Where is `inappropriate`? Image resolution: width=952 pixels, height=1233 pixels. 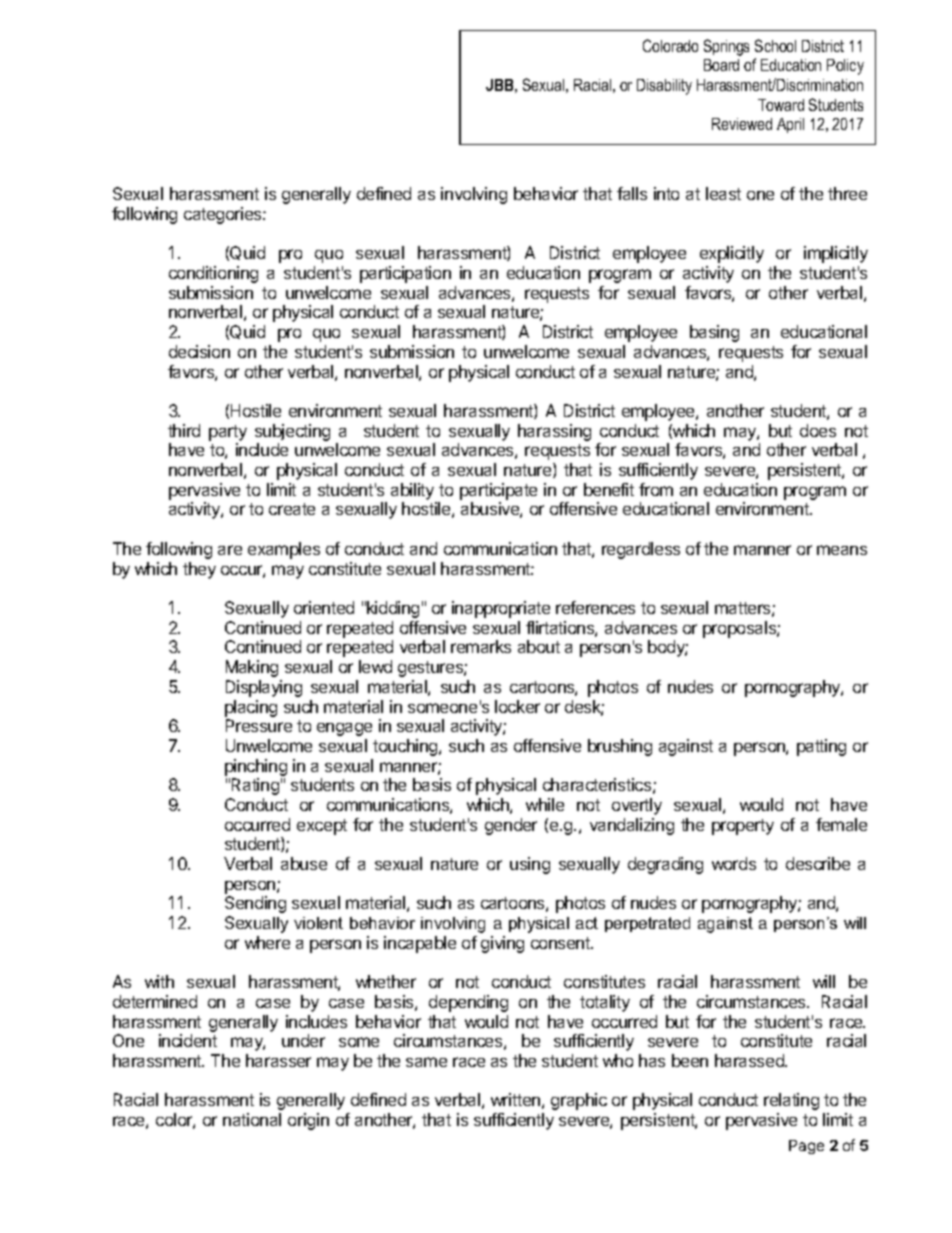
inappropriate is located at coordinates (501, 609).
